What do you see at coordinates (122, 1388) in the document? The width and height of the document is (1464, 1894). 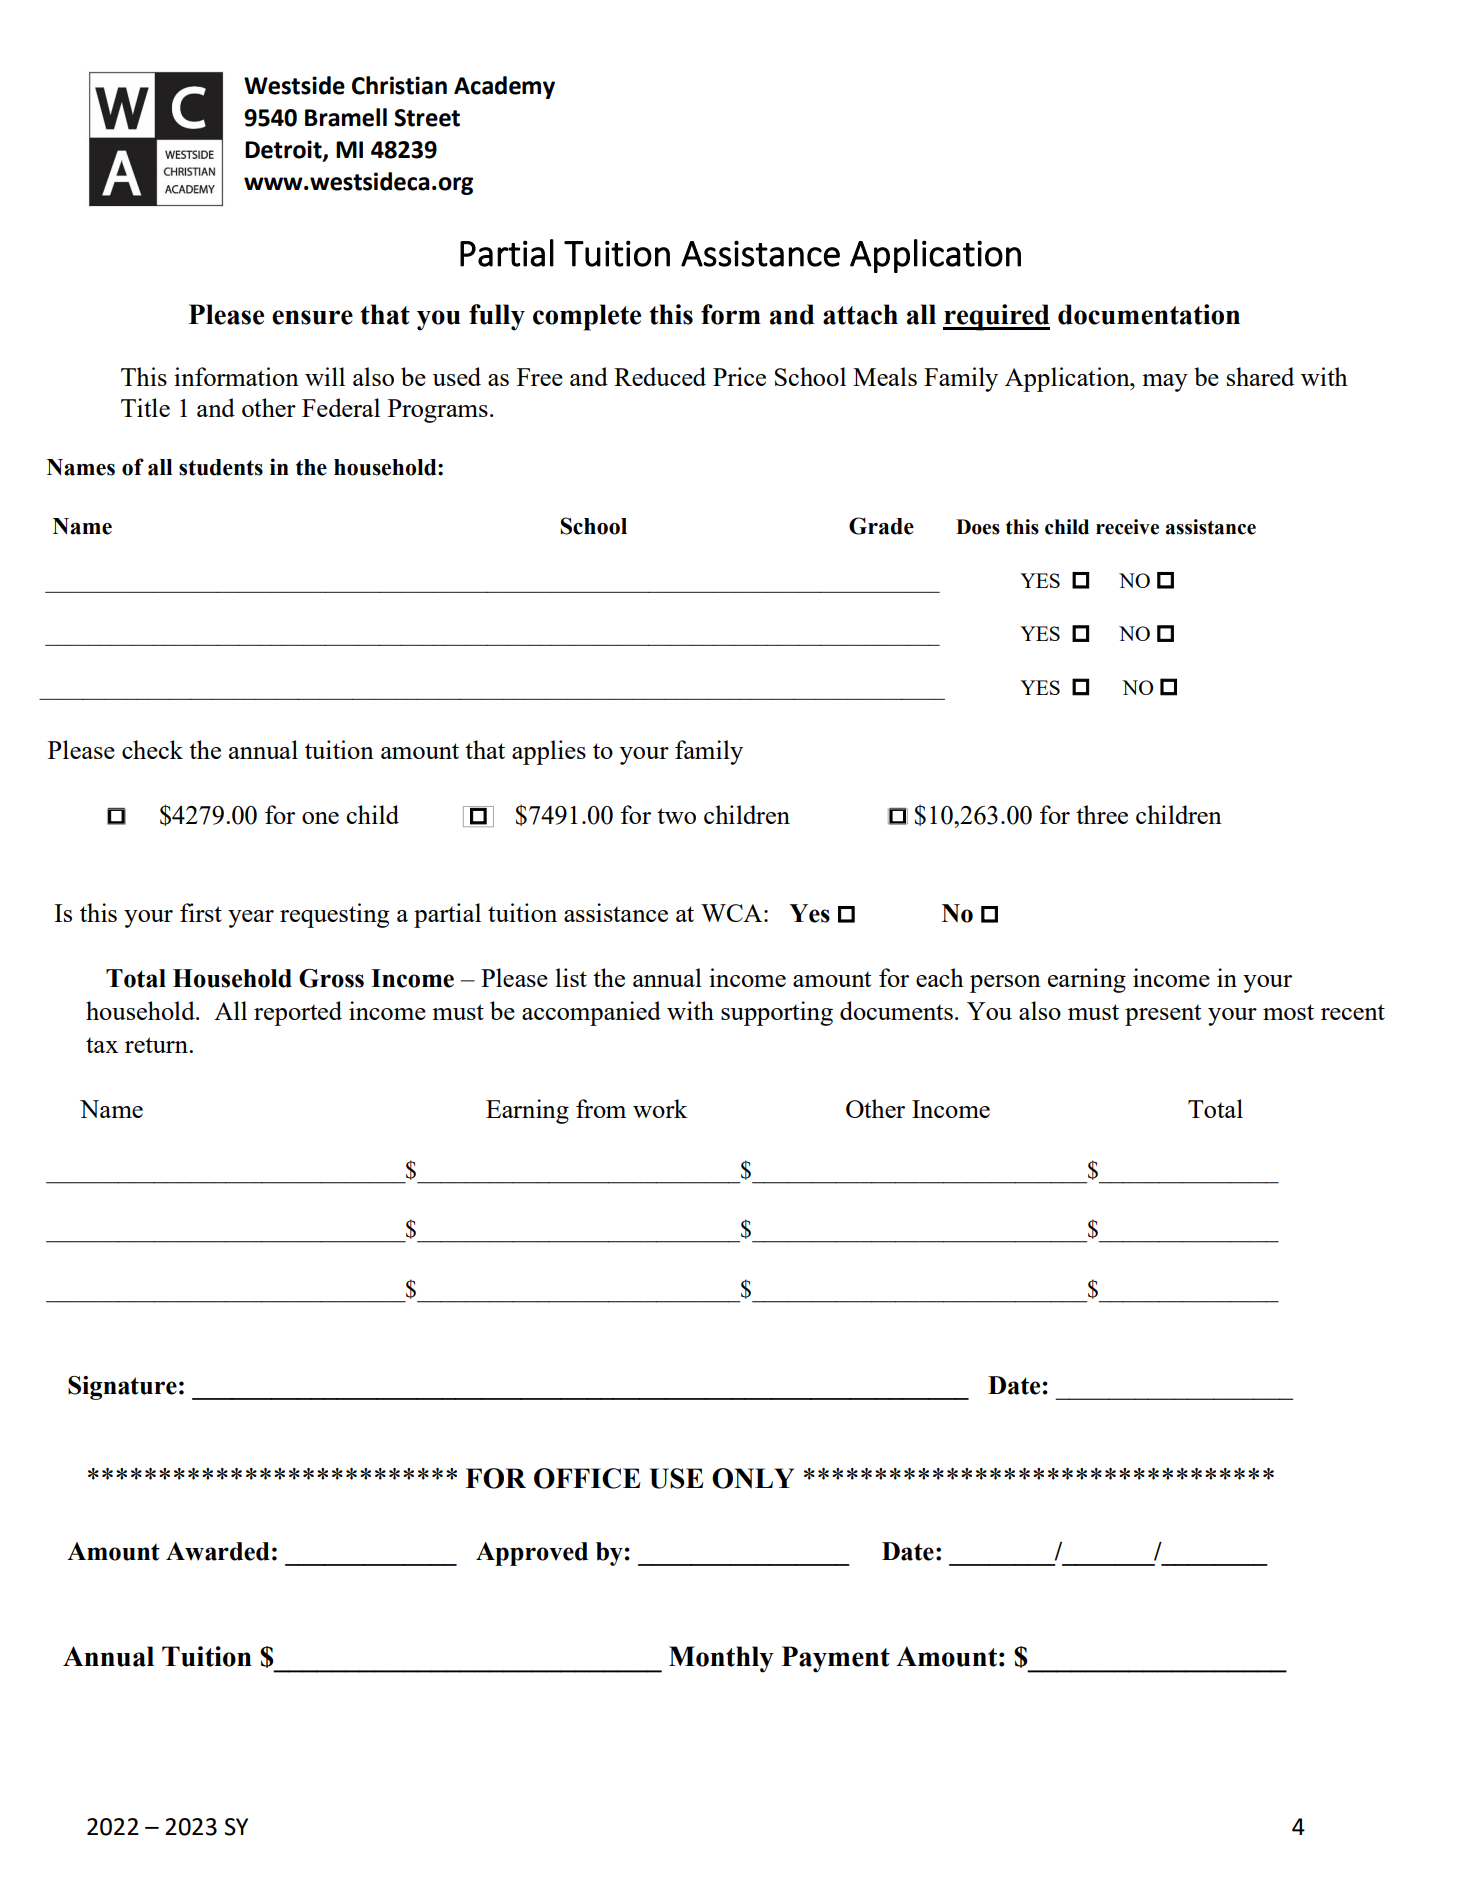 I see `Signature` at bounding box center [122, 1388].
